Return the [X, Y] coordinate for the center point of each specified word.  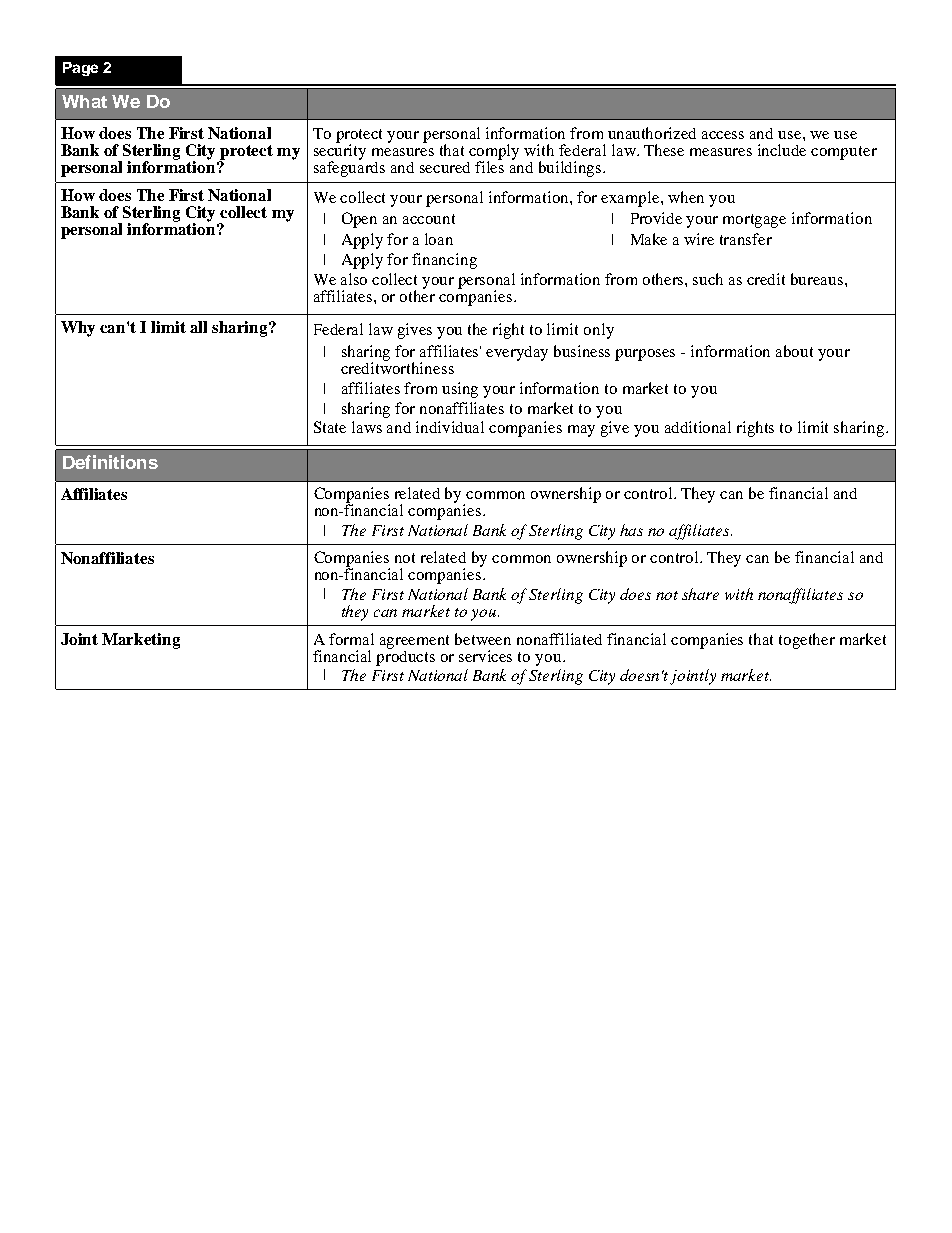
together [807, 641]
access [723, 135]
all [198, 327]
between [483, 639]
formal [351, 639]
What [84, 101]
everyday [517, 353]
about [794, 351]
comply [494, 153]
